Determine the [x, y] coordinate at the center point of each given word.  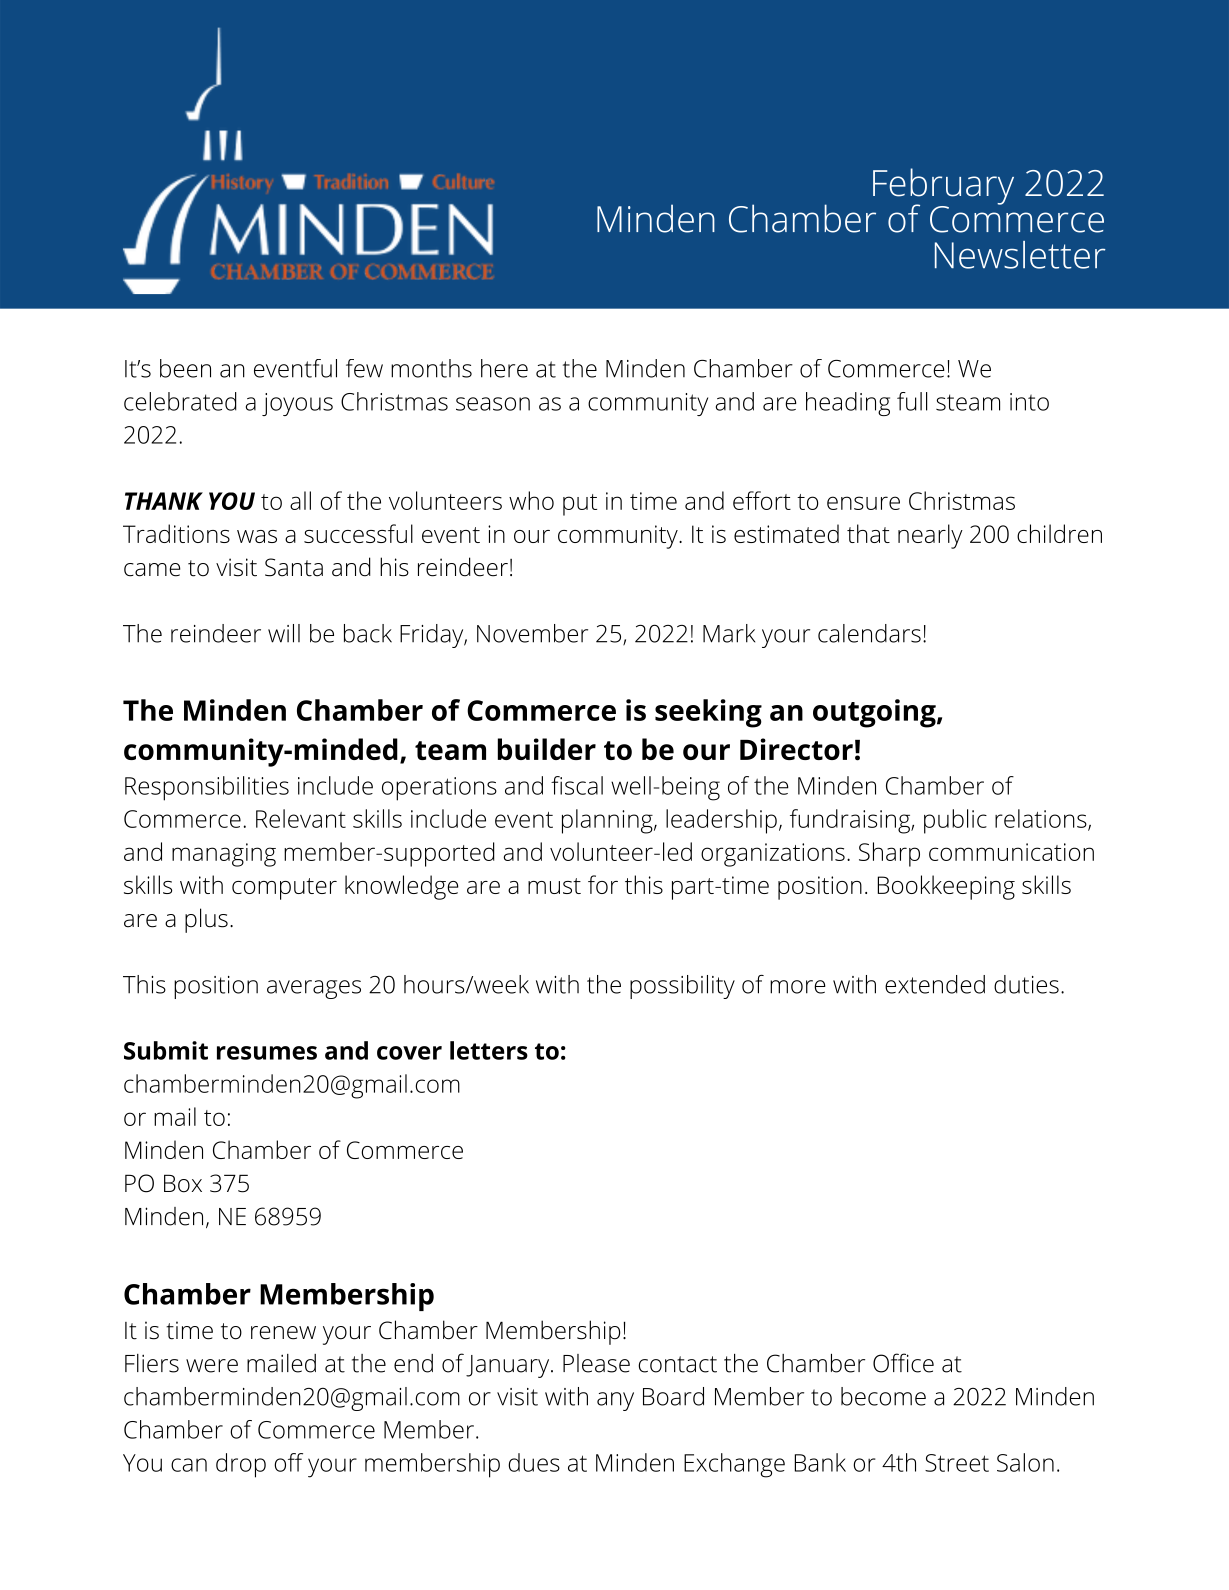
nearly [930, 536]
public [955, 821]
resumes [267, 1053]
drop [241, 1465]
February [943, 187]
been [185, 368]
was [257, 536]
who [531, 500]
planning [607, 821]
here [504, 368]
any [615, 1401]
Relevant [301, 818]
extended [935, 984]
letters [489, 1050]
